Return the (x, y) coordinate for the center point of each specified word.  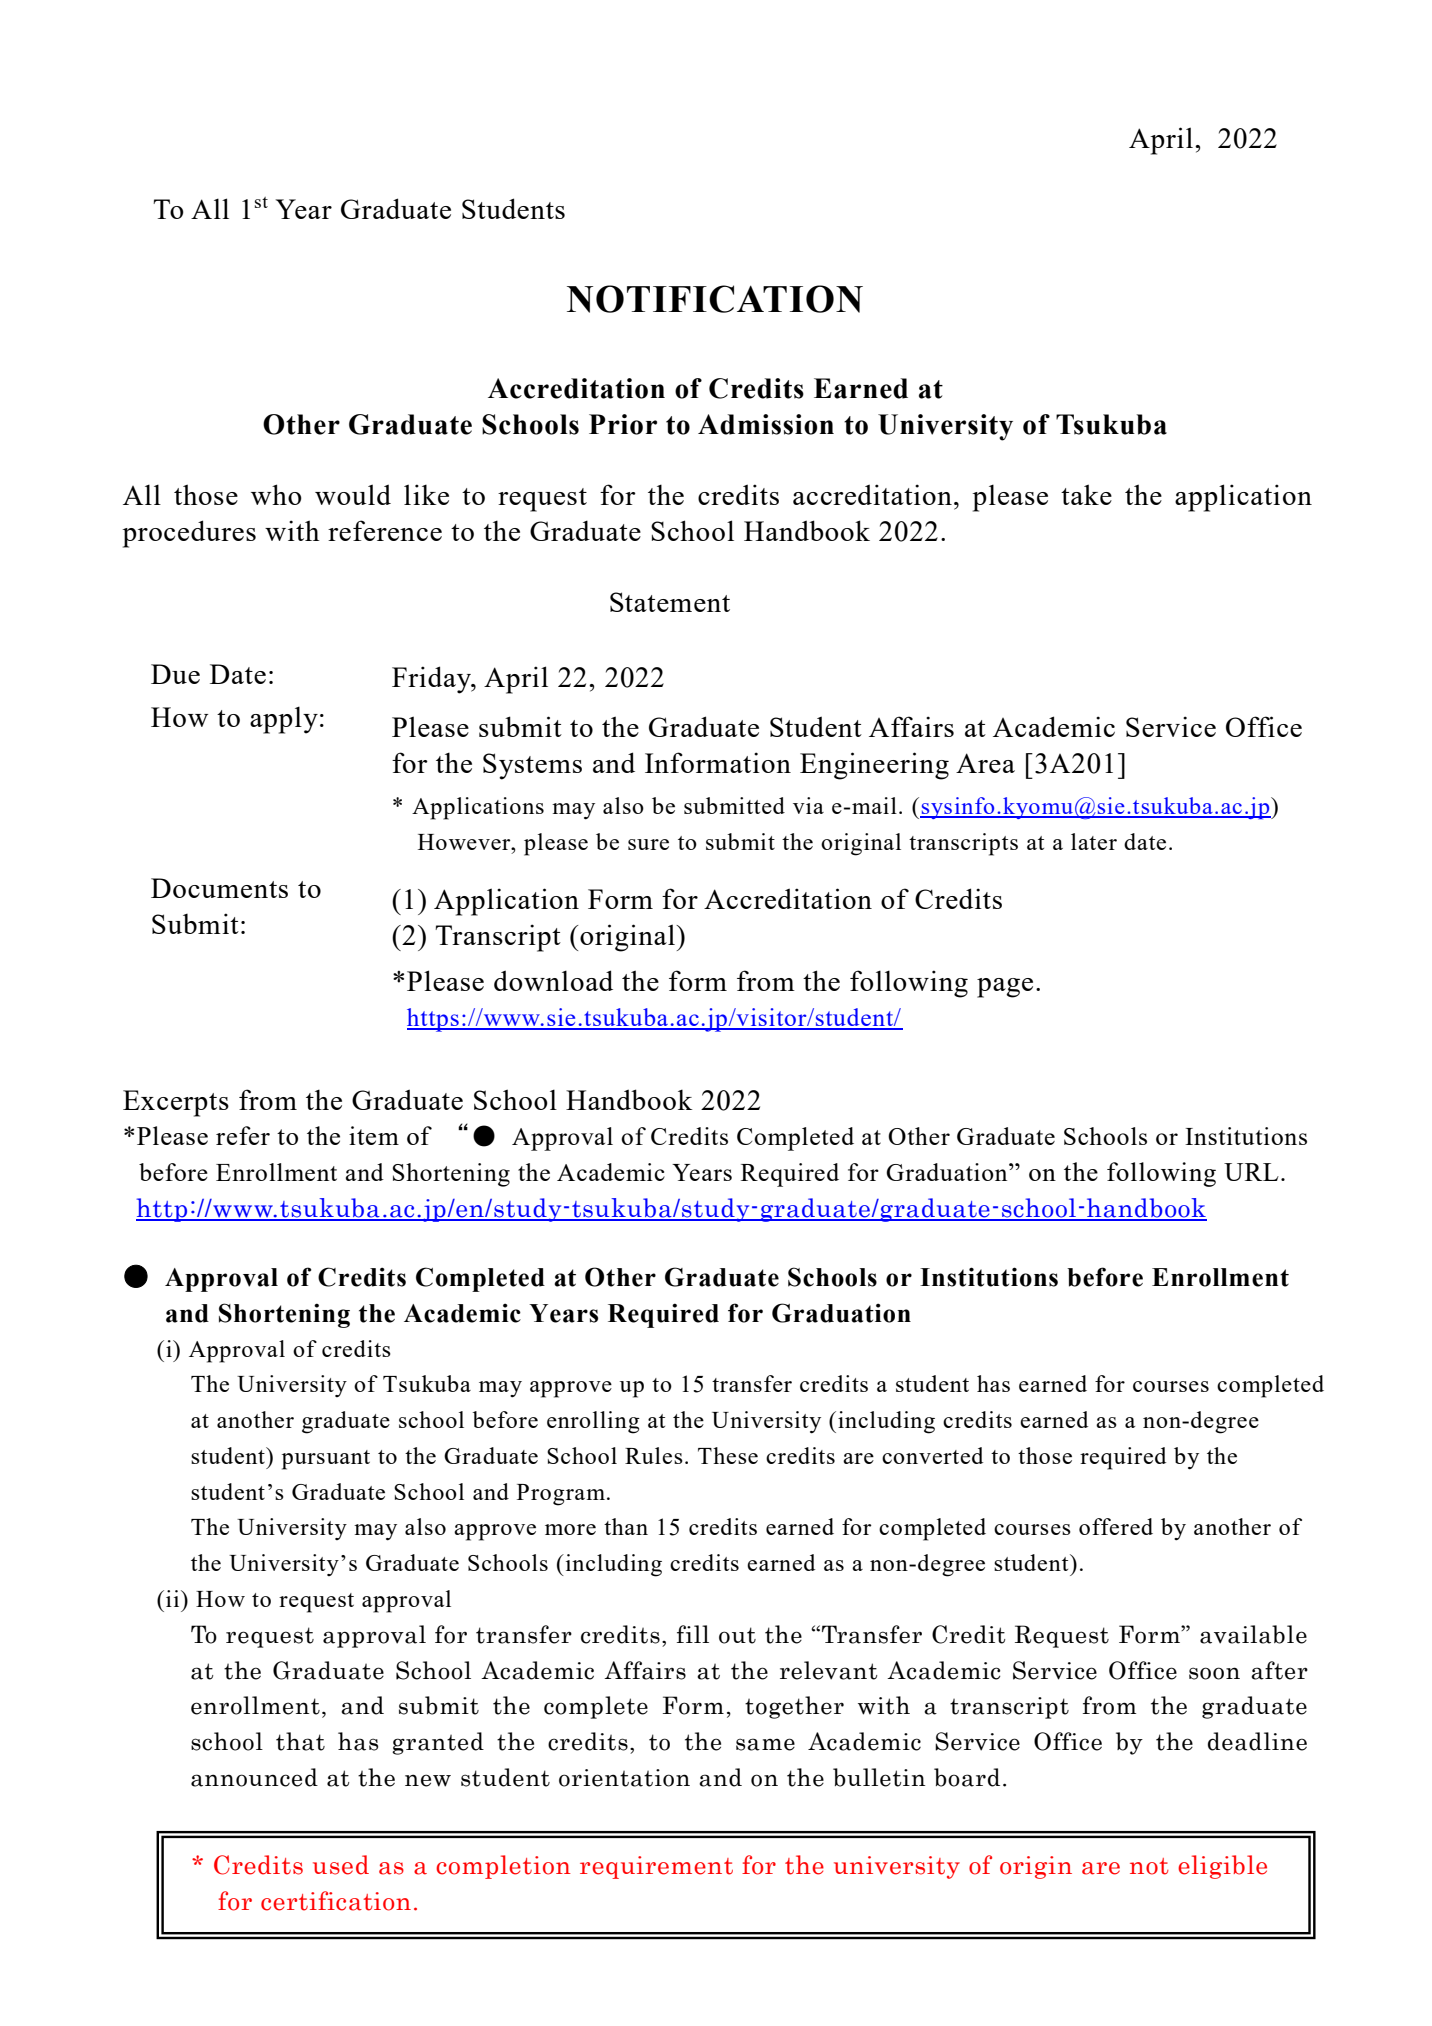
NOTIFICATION (715, 299)
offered (1116, 1526)
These (728, 1455)
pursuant (326, 1460)
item (374, 1135)
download (553, 980)
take (1086, 494)
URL (1251, 1172)
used (341, 1865)
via (808, 805)
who (276, 494)
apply (284, 720)
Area (985, 763)
